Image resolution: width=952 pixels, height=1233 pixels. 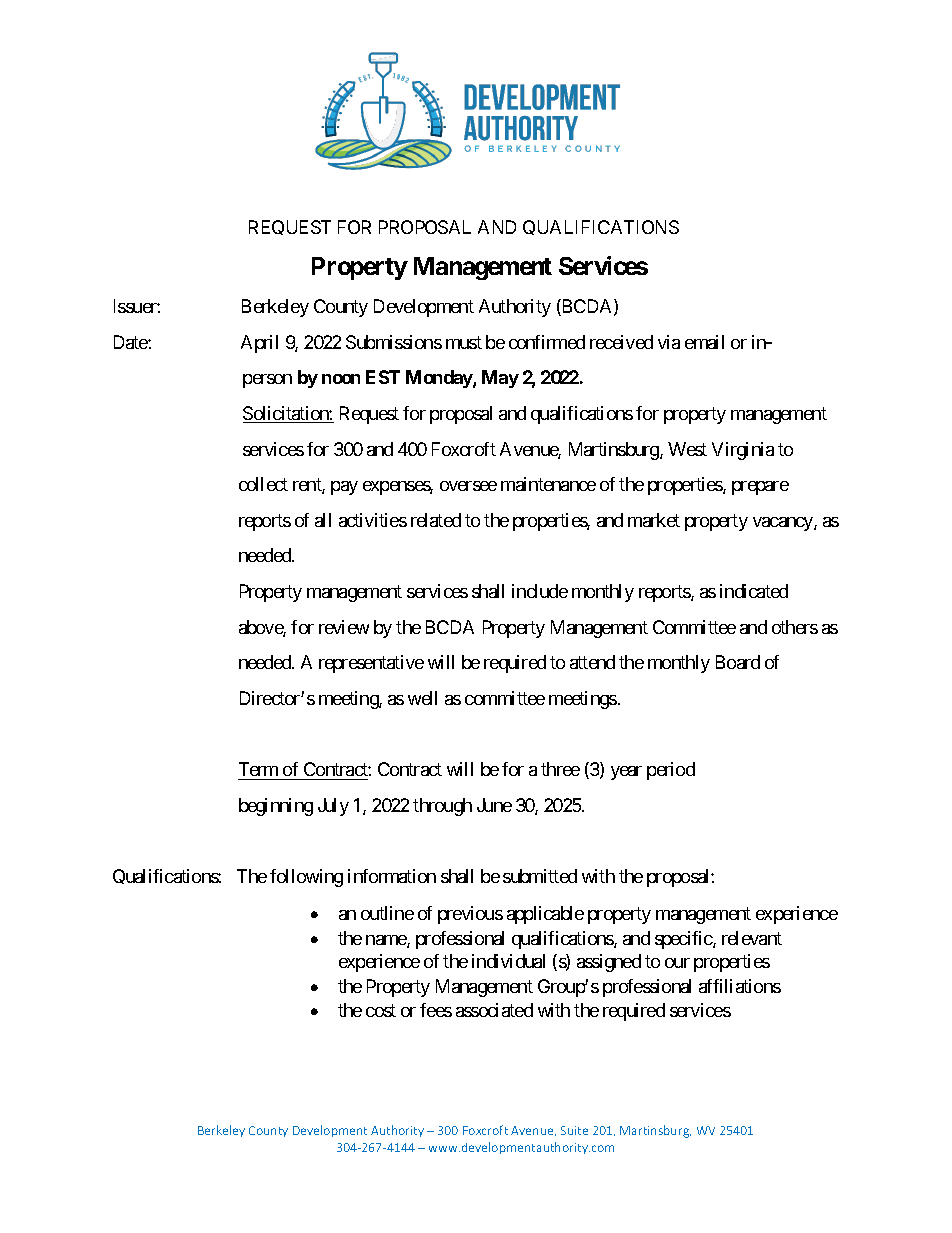 I want to click on period, so click(x=671, y=771).
